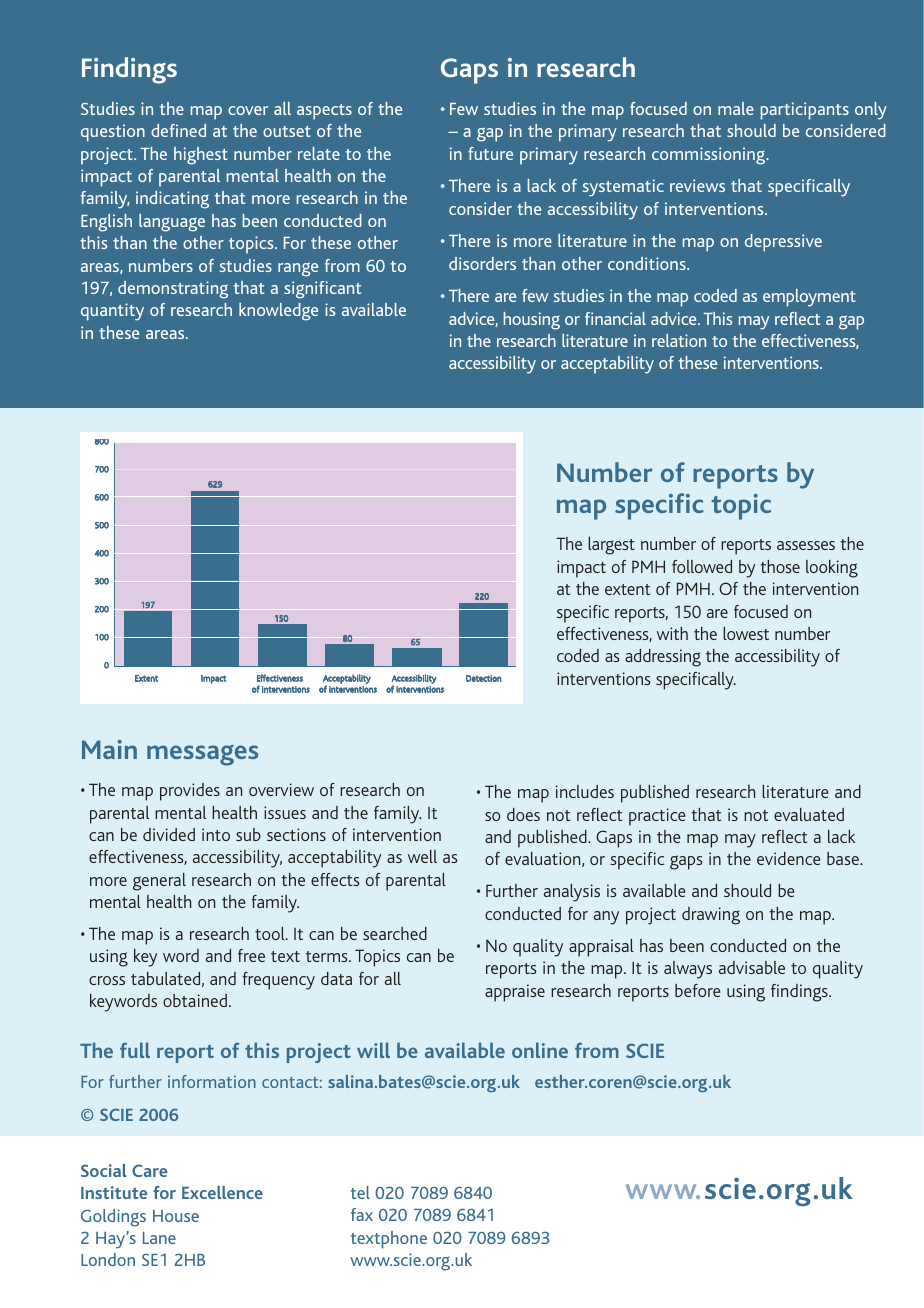 The height and width of the screenshot is (1308, 924). Describe the element at coordinates (809, 814) in the screenshot. I see `evaluated` at that location.
